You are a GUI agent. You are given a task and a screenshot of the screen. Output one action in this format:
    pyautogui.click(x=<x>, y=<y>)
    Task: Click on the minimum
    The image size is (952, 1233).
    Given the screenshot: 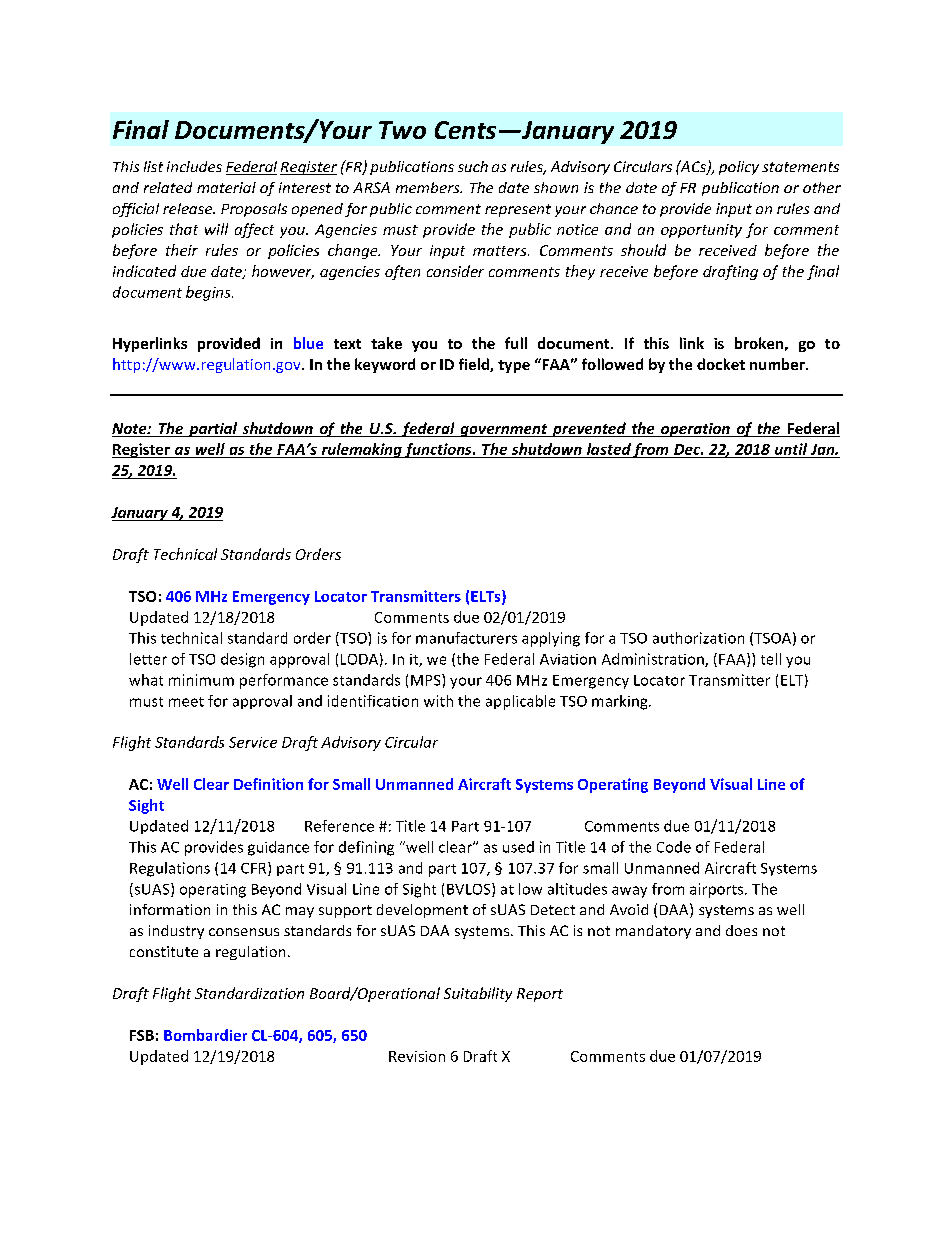 What is the action you would take?
    pyautogui.click(x=201, y=680)
